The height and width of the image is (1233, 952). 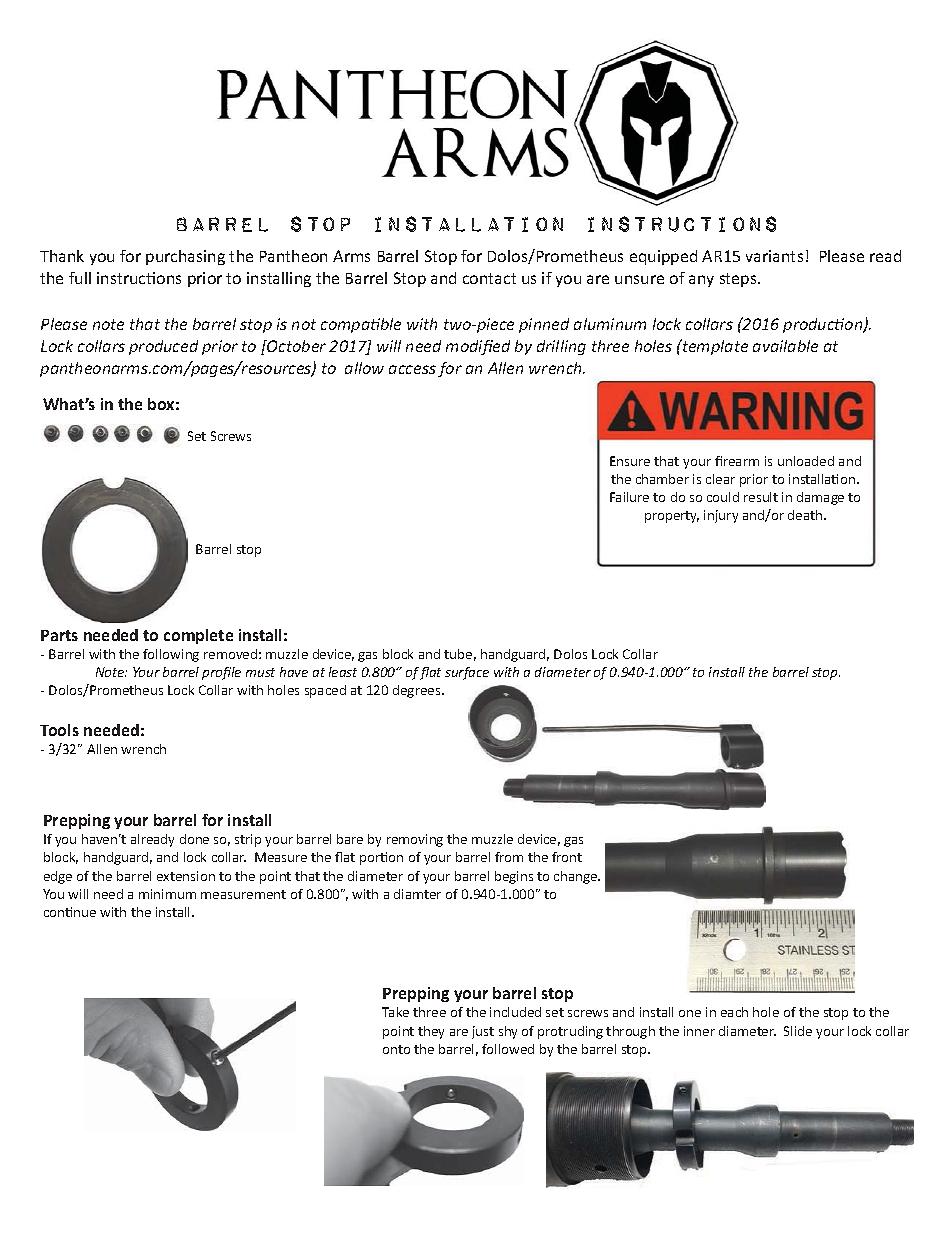 I want to click on steps, so click(x=739, y=280).
